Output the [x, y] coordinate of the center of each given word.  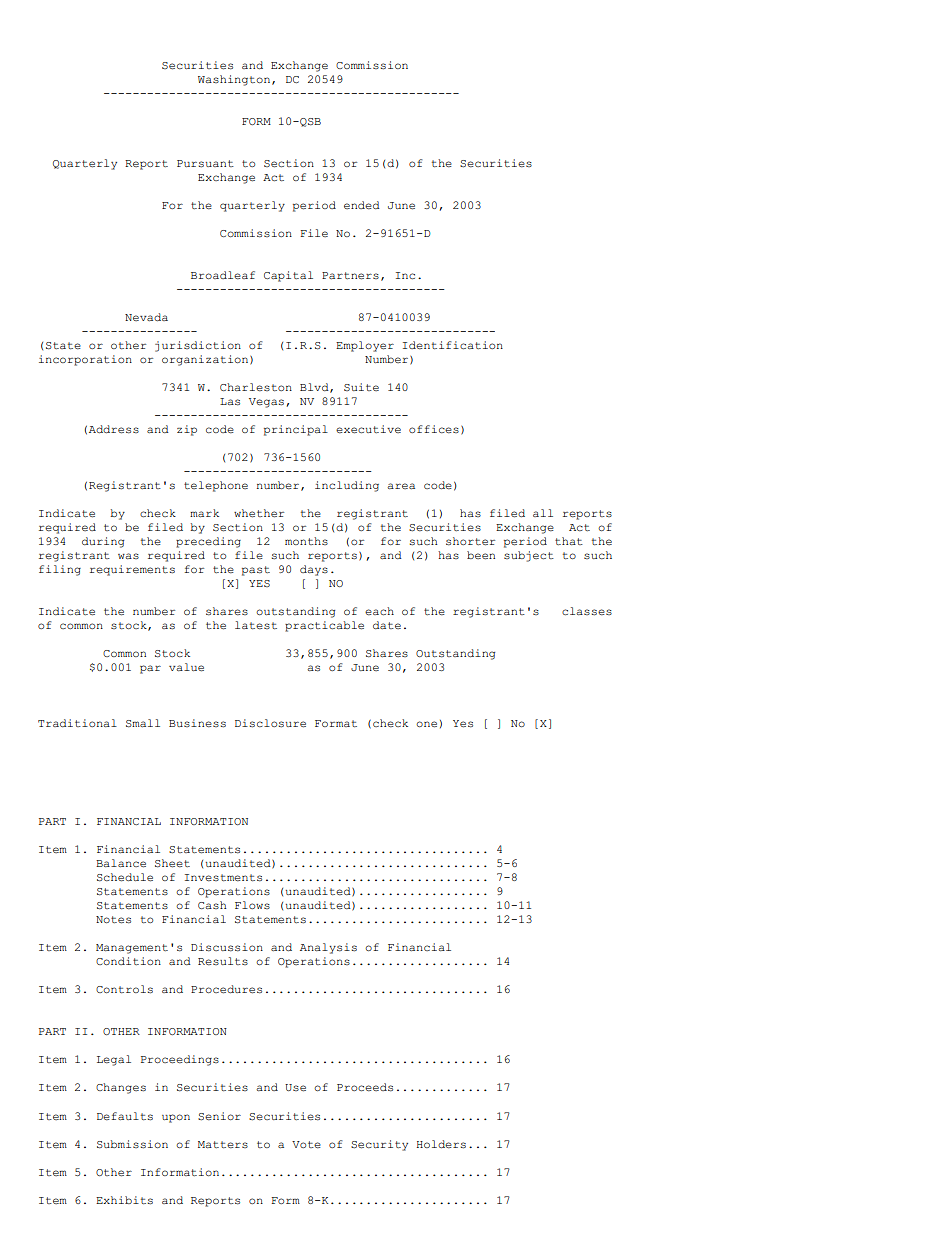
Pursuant [205, 164]
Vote [306, 1145]
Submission [132, 1144]
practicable [324, 626]
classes [587, 611]
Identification [453, 345]
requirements [132, 570]
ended [362, 205]
